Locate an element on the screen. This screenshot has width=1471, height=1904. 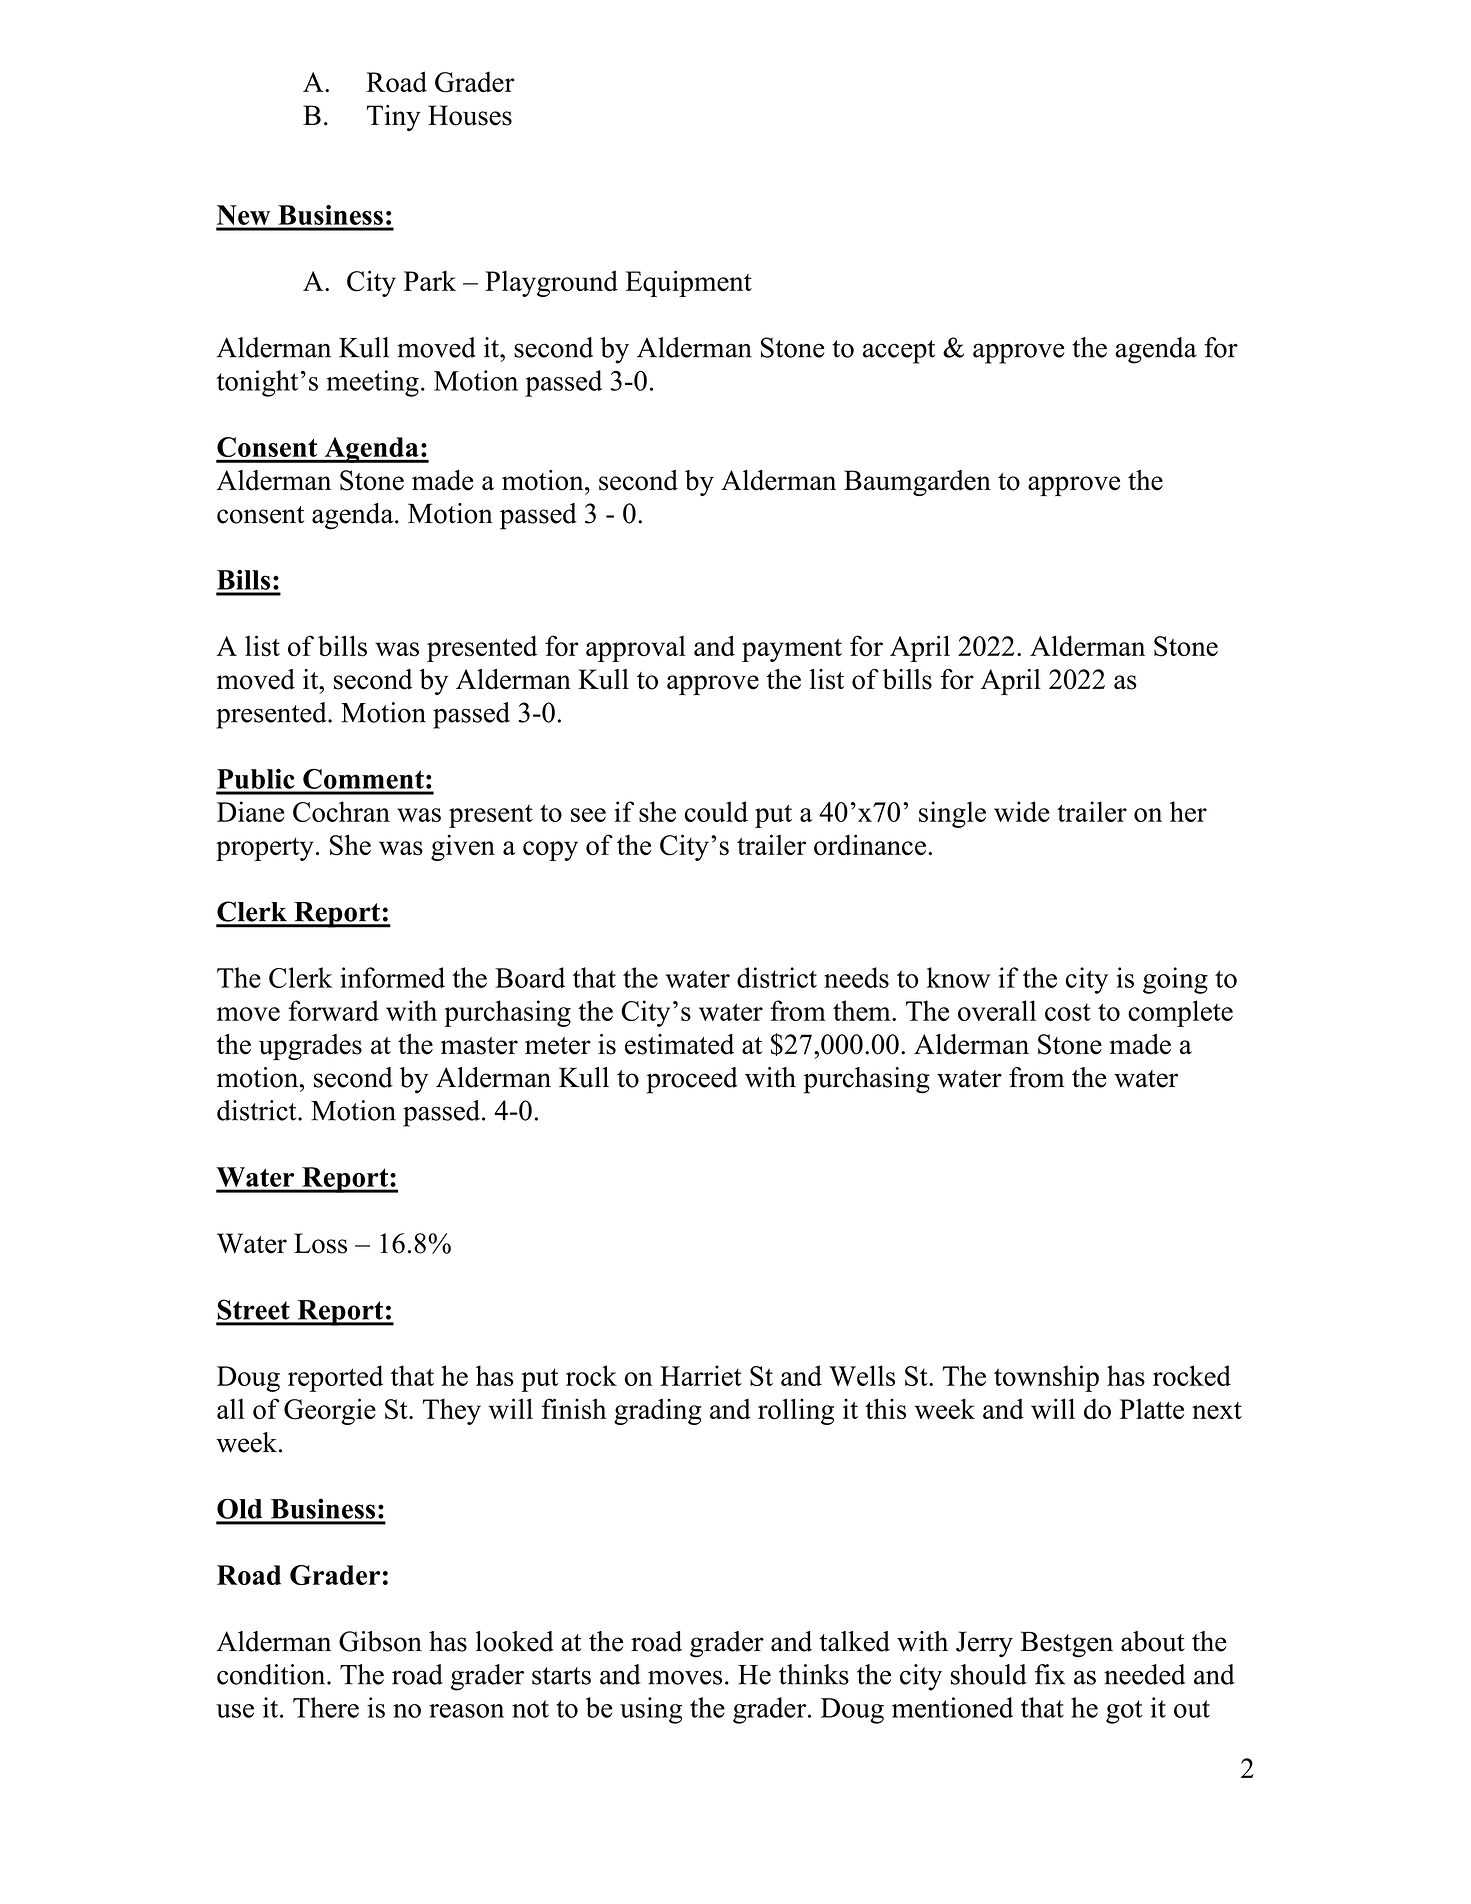
Gibson is located at coordinates (380, 1641).
